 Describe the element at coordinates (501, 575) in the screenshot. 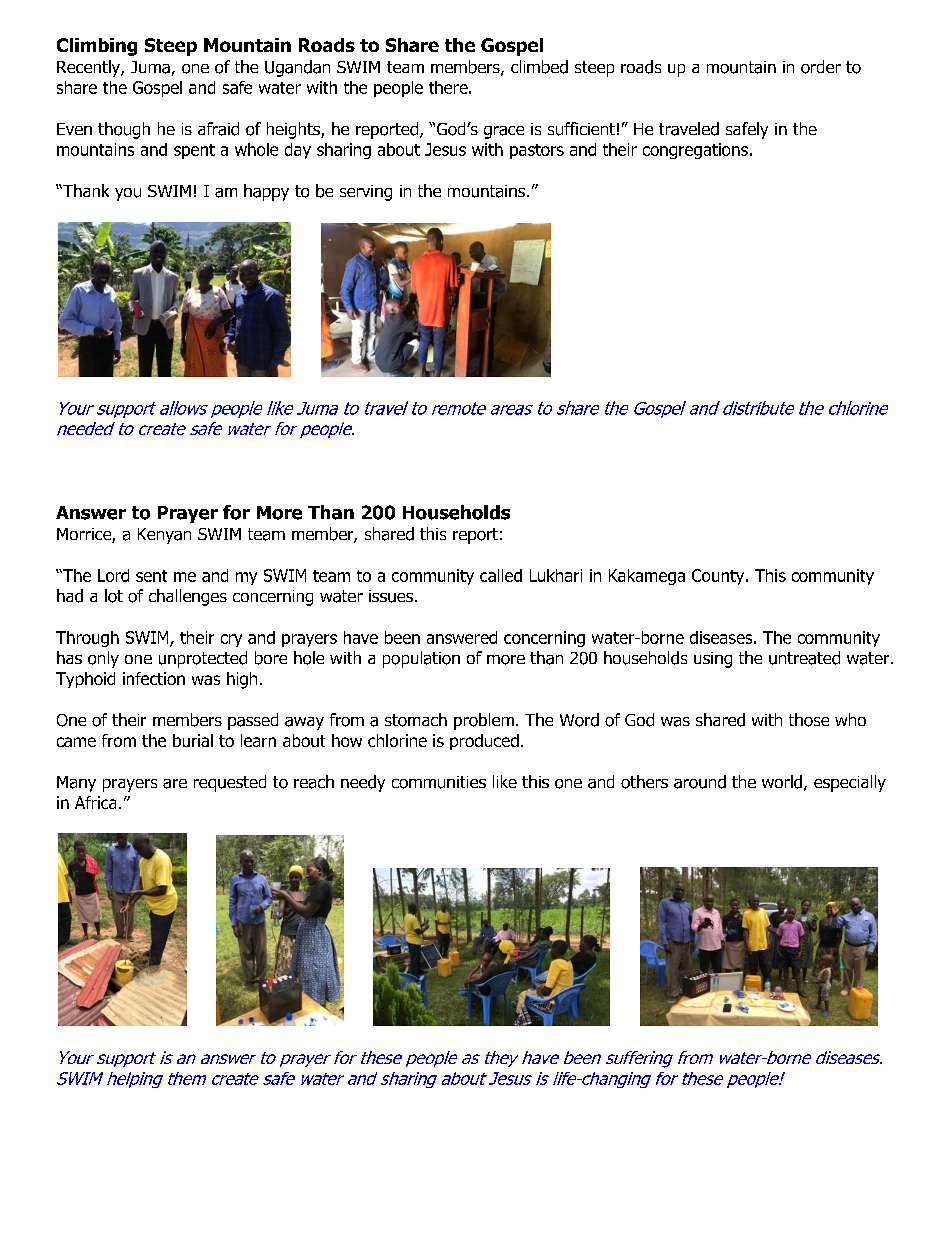

I see `called` at that location.
